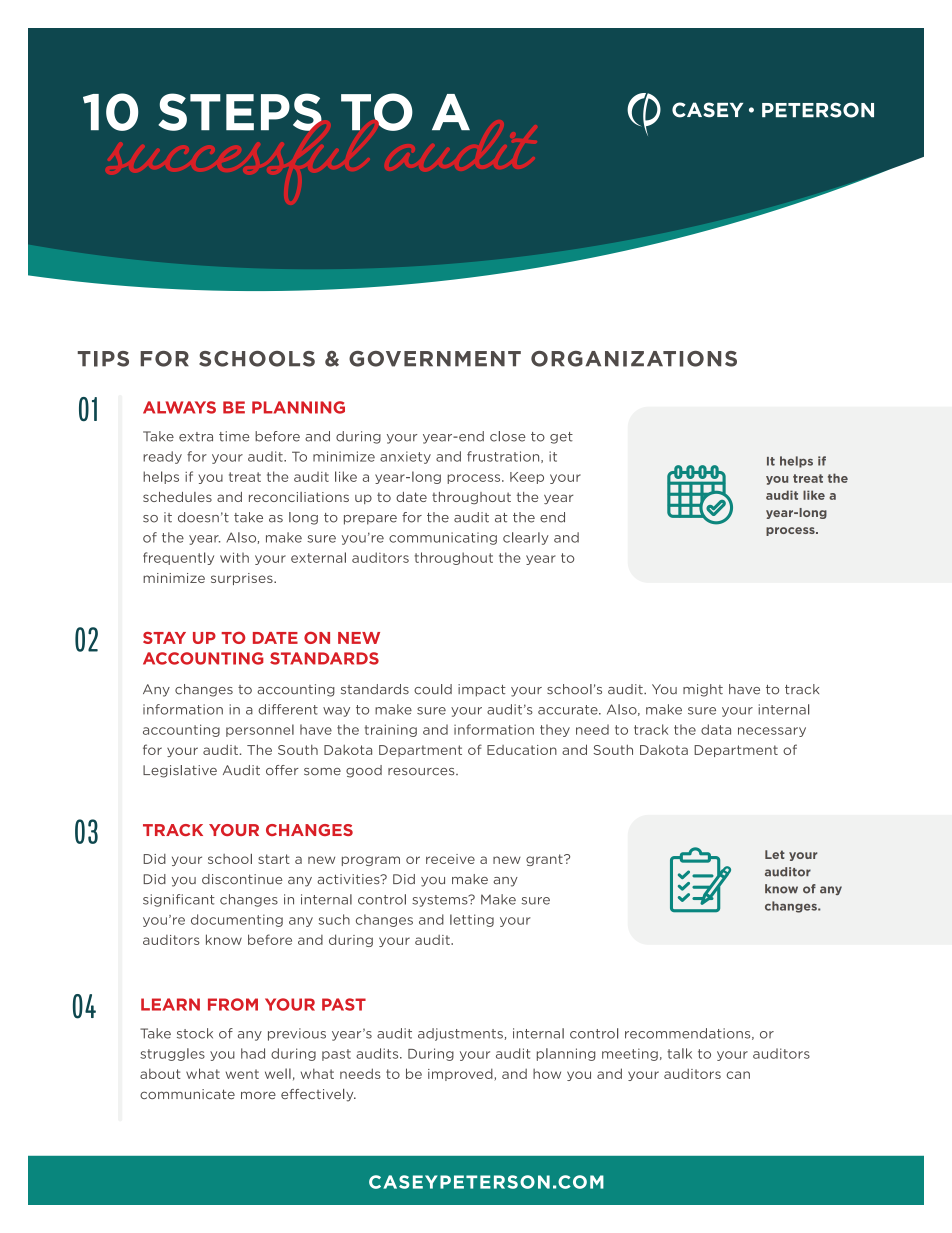 This image has height=1233, width=952. Describe the element at coordinates (443, 538) in the image. I see `communicating` at that location.
